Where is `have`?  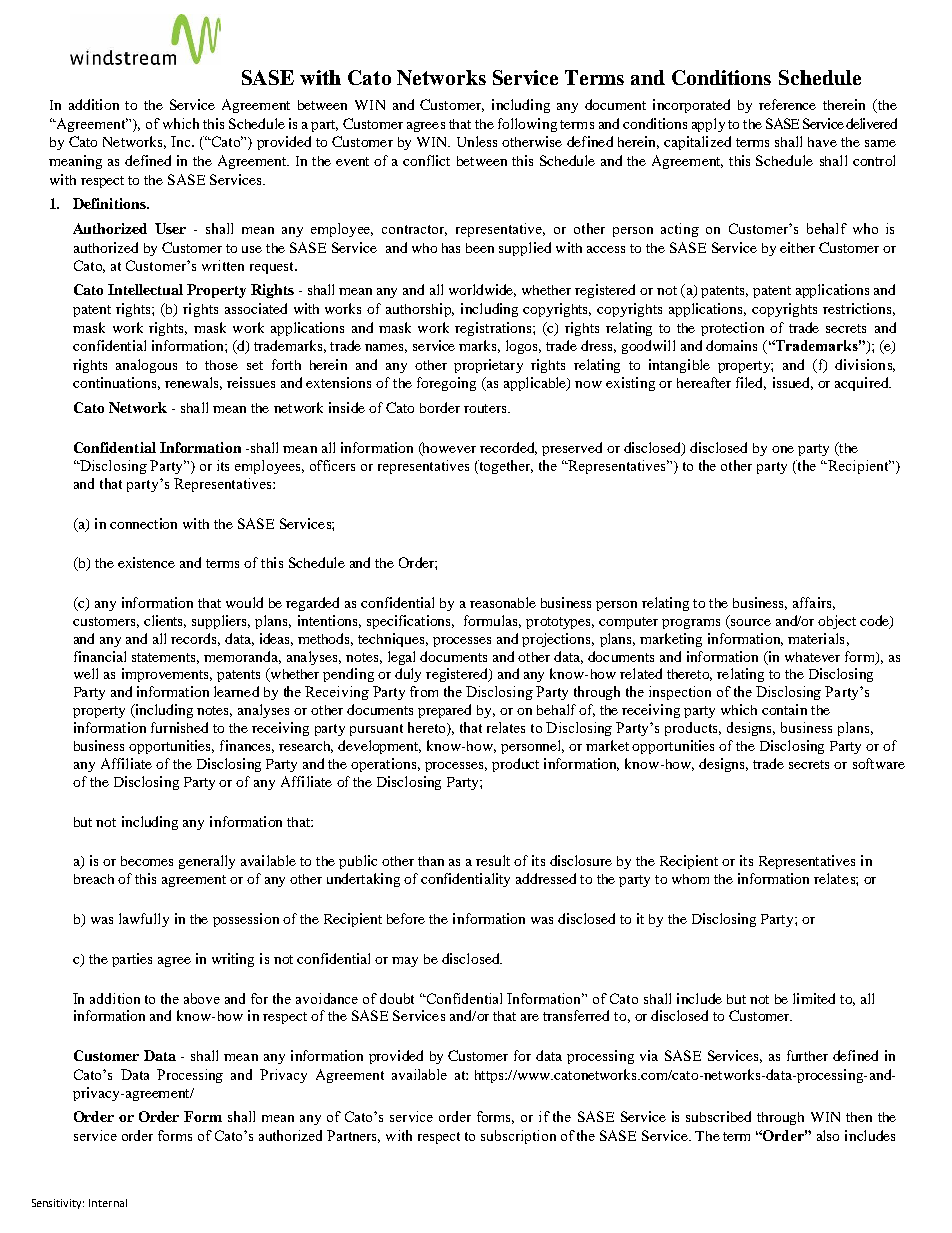 have is located at coordinates (822, 142).
